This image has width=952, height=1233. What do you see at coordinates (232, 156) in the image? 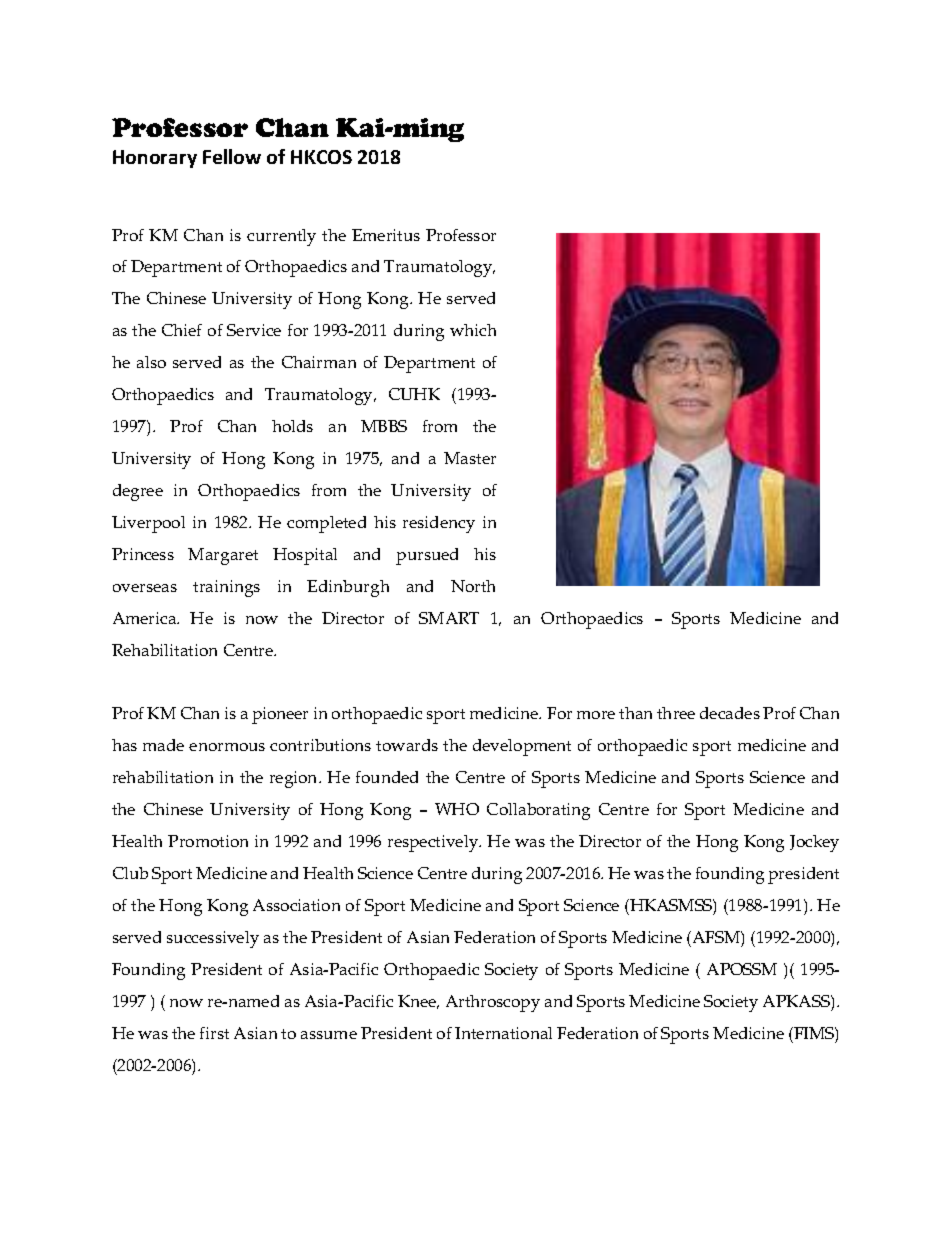
I see `Fellow` at bounding box center [232, 156].
